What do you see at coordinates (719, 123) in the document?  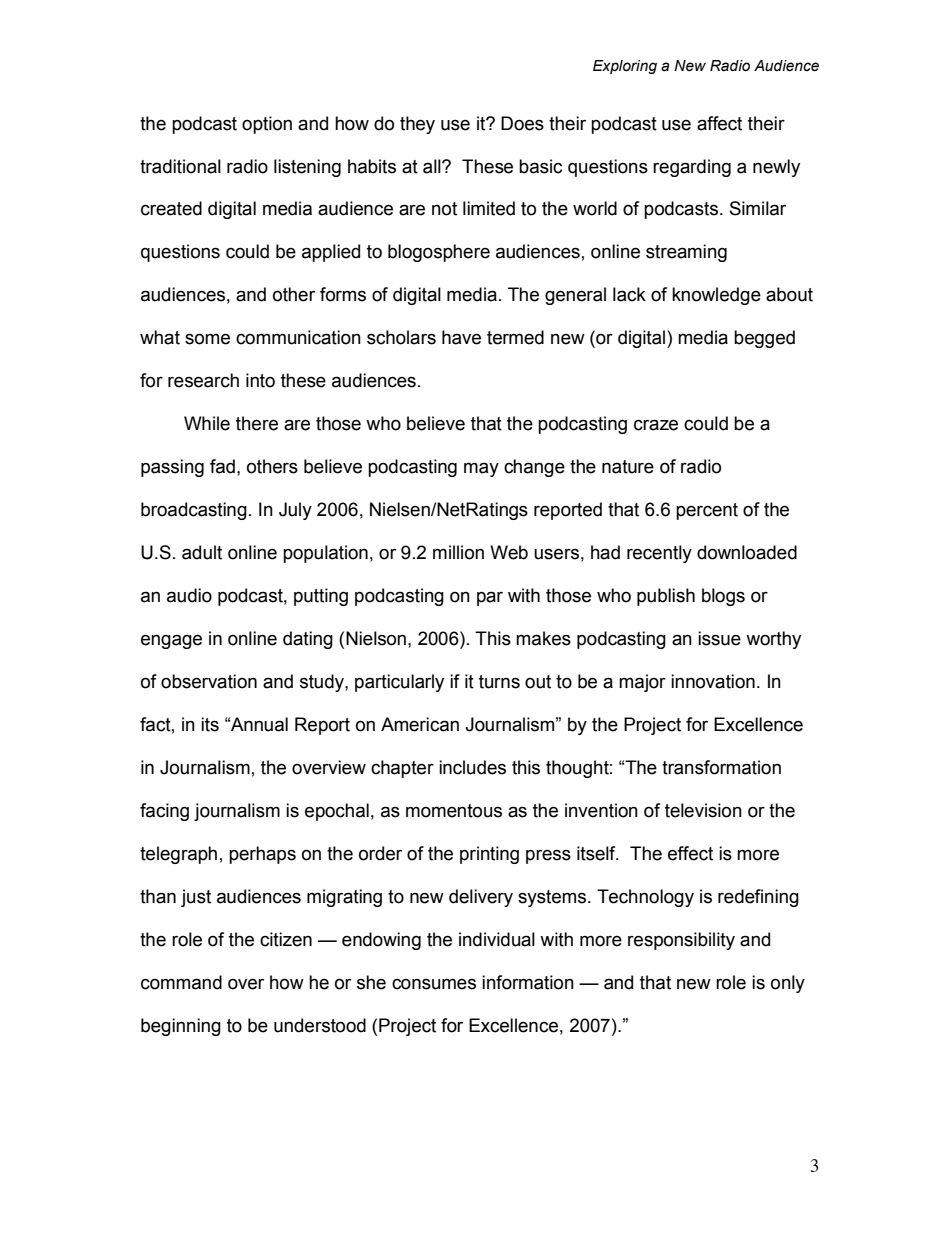 I see `affect` at bounding box center [719, 123].
